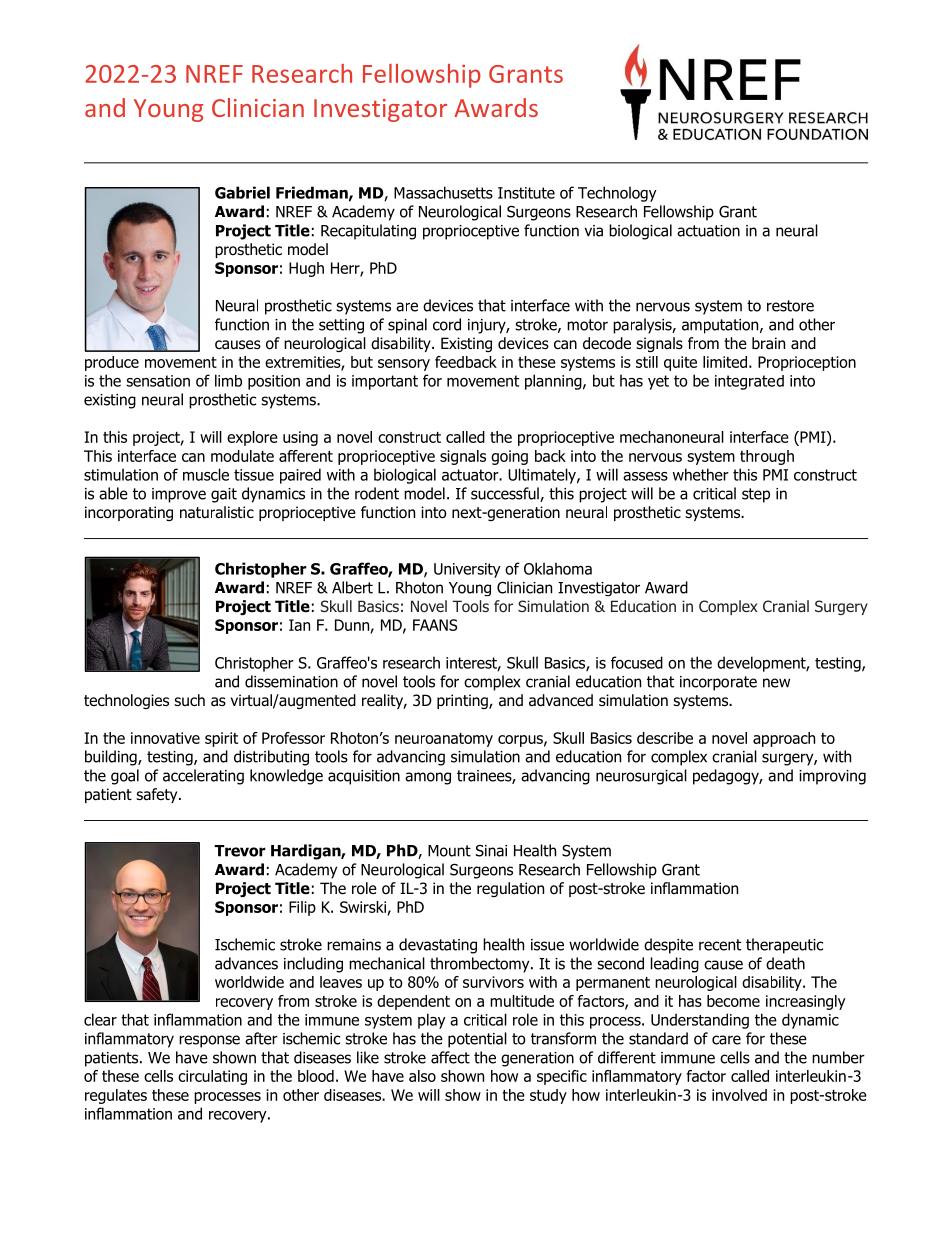 The image size is (952, 1233). I want to click on actuation, so click(708, 231).
